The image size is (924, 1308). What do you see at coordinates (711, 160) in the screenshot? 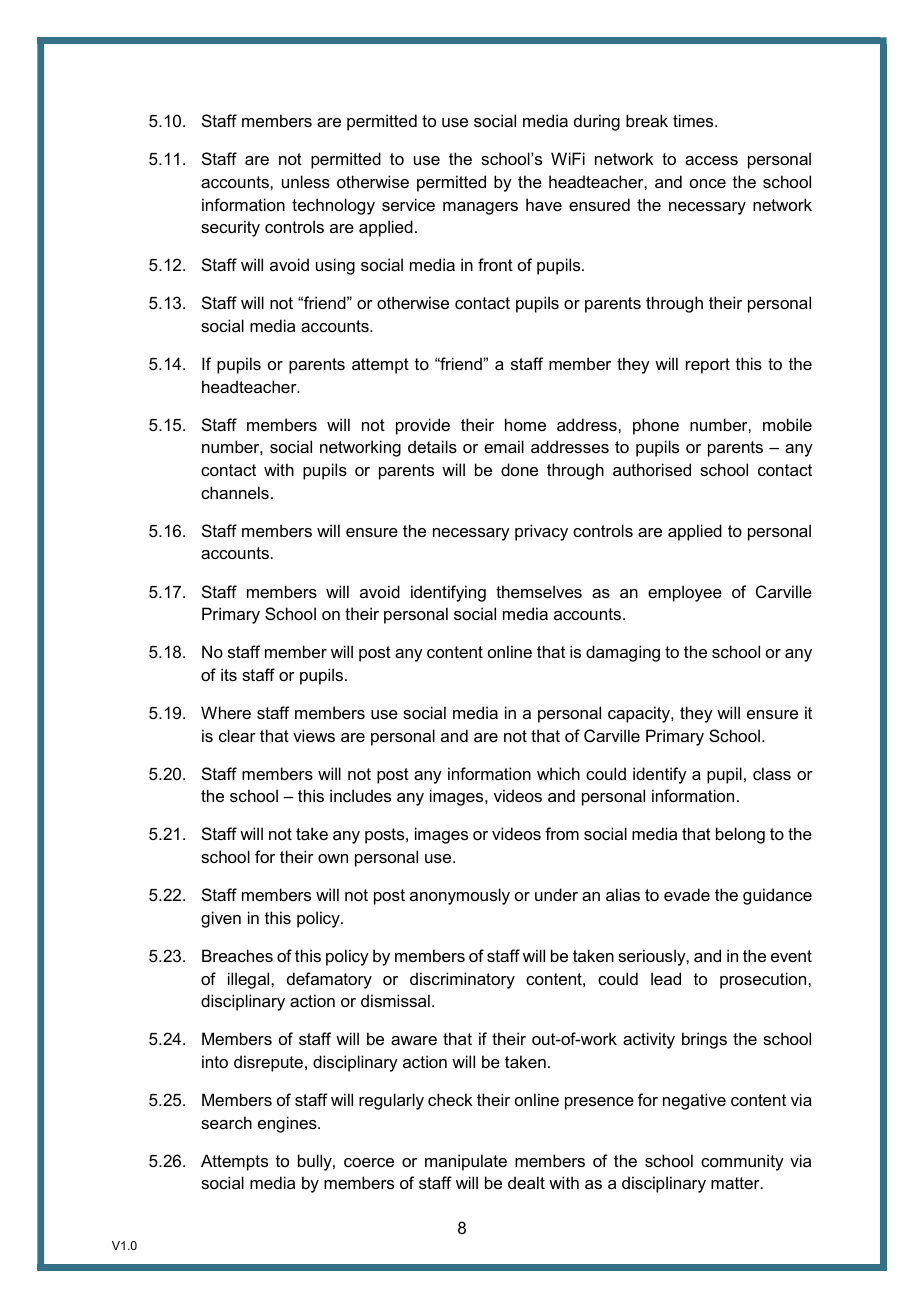
I see `access` at bounding box center [711, 160].
